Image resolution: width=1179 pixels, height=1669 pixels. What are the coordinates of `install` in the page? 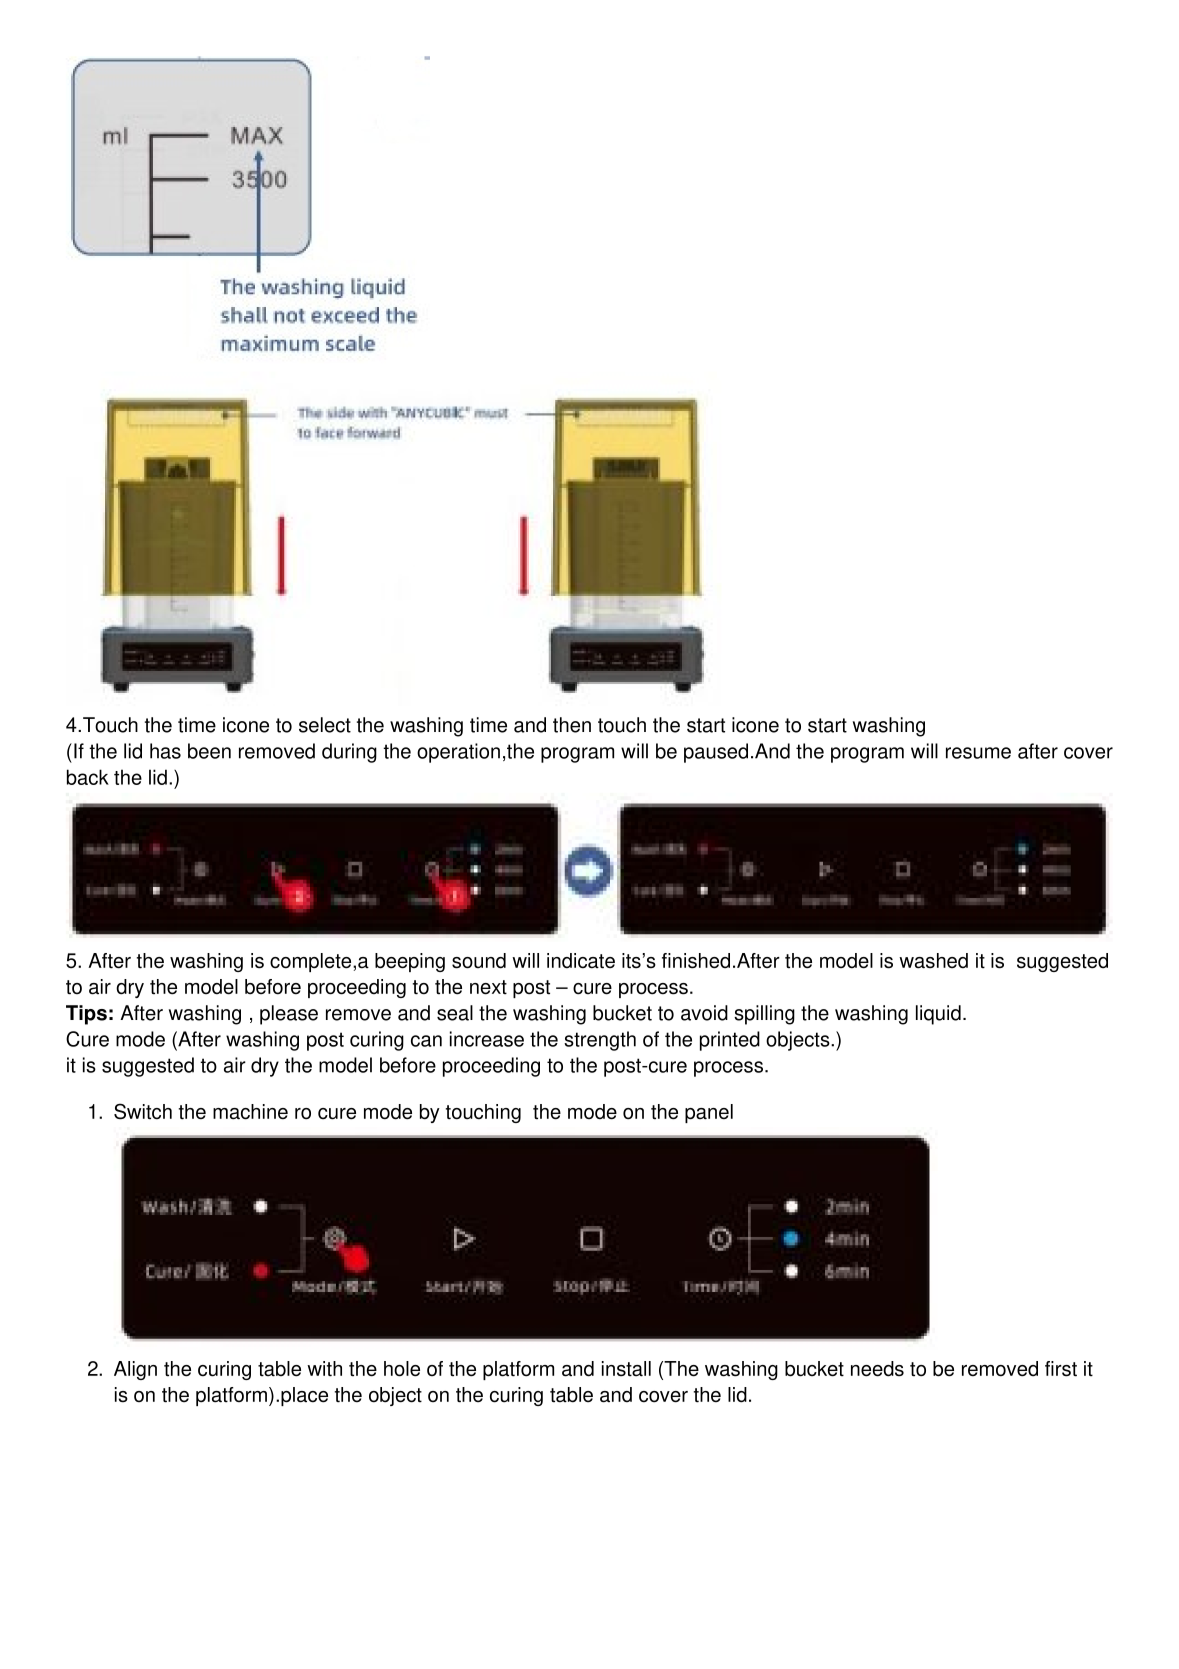 It's located at (626, 1369).
